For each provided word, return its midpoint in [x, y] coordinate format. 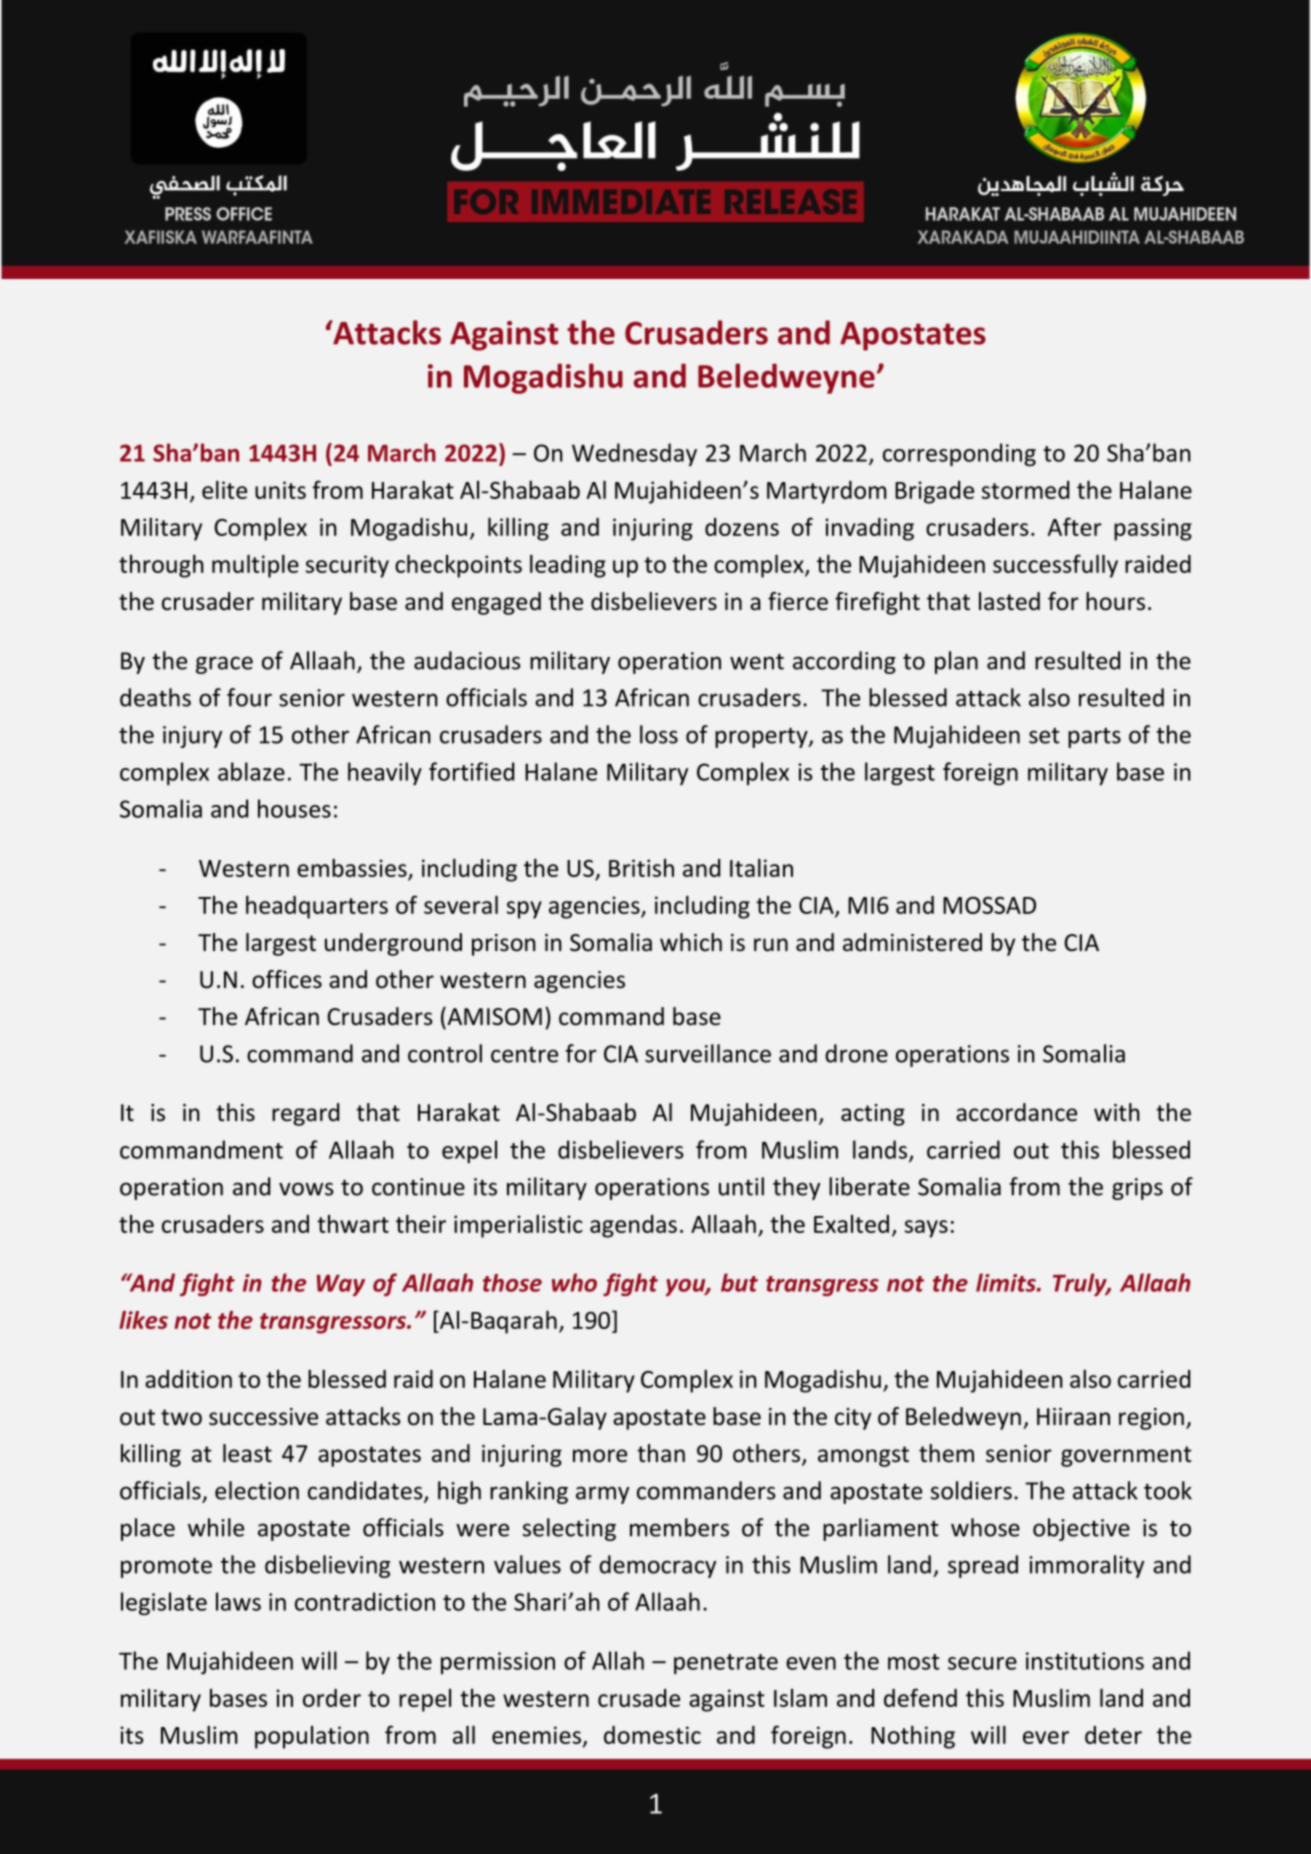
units [280, 490]
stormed [1025, 490]
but [739, 1282]
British [641, 868]
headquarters [317, 907]
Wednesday [634, 454]
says [926, 1229]
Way [341, 1285]
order [332, 1698]
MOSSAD [989, 905]
